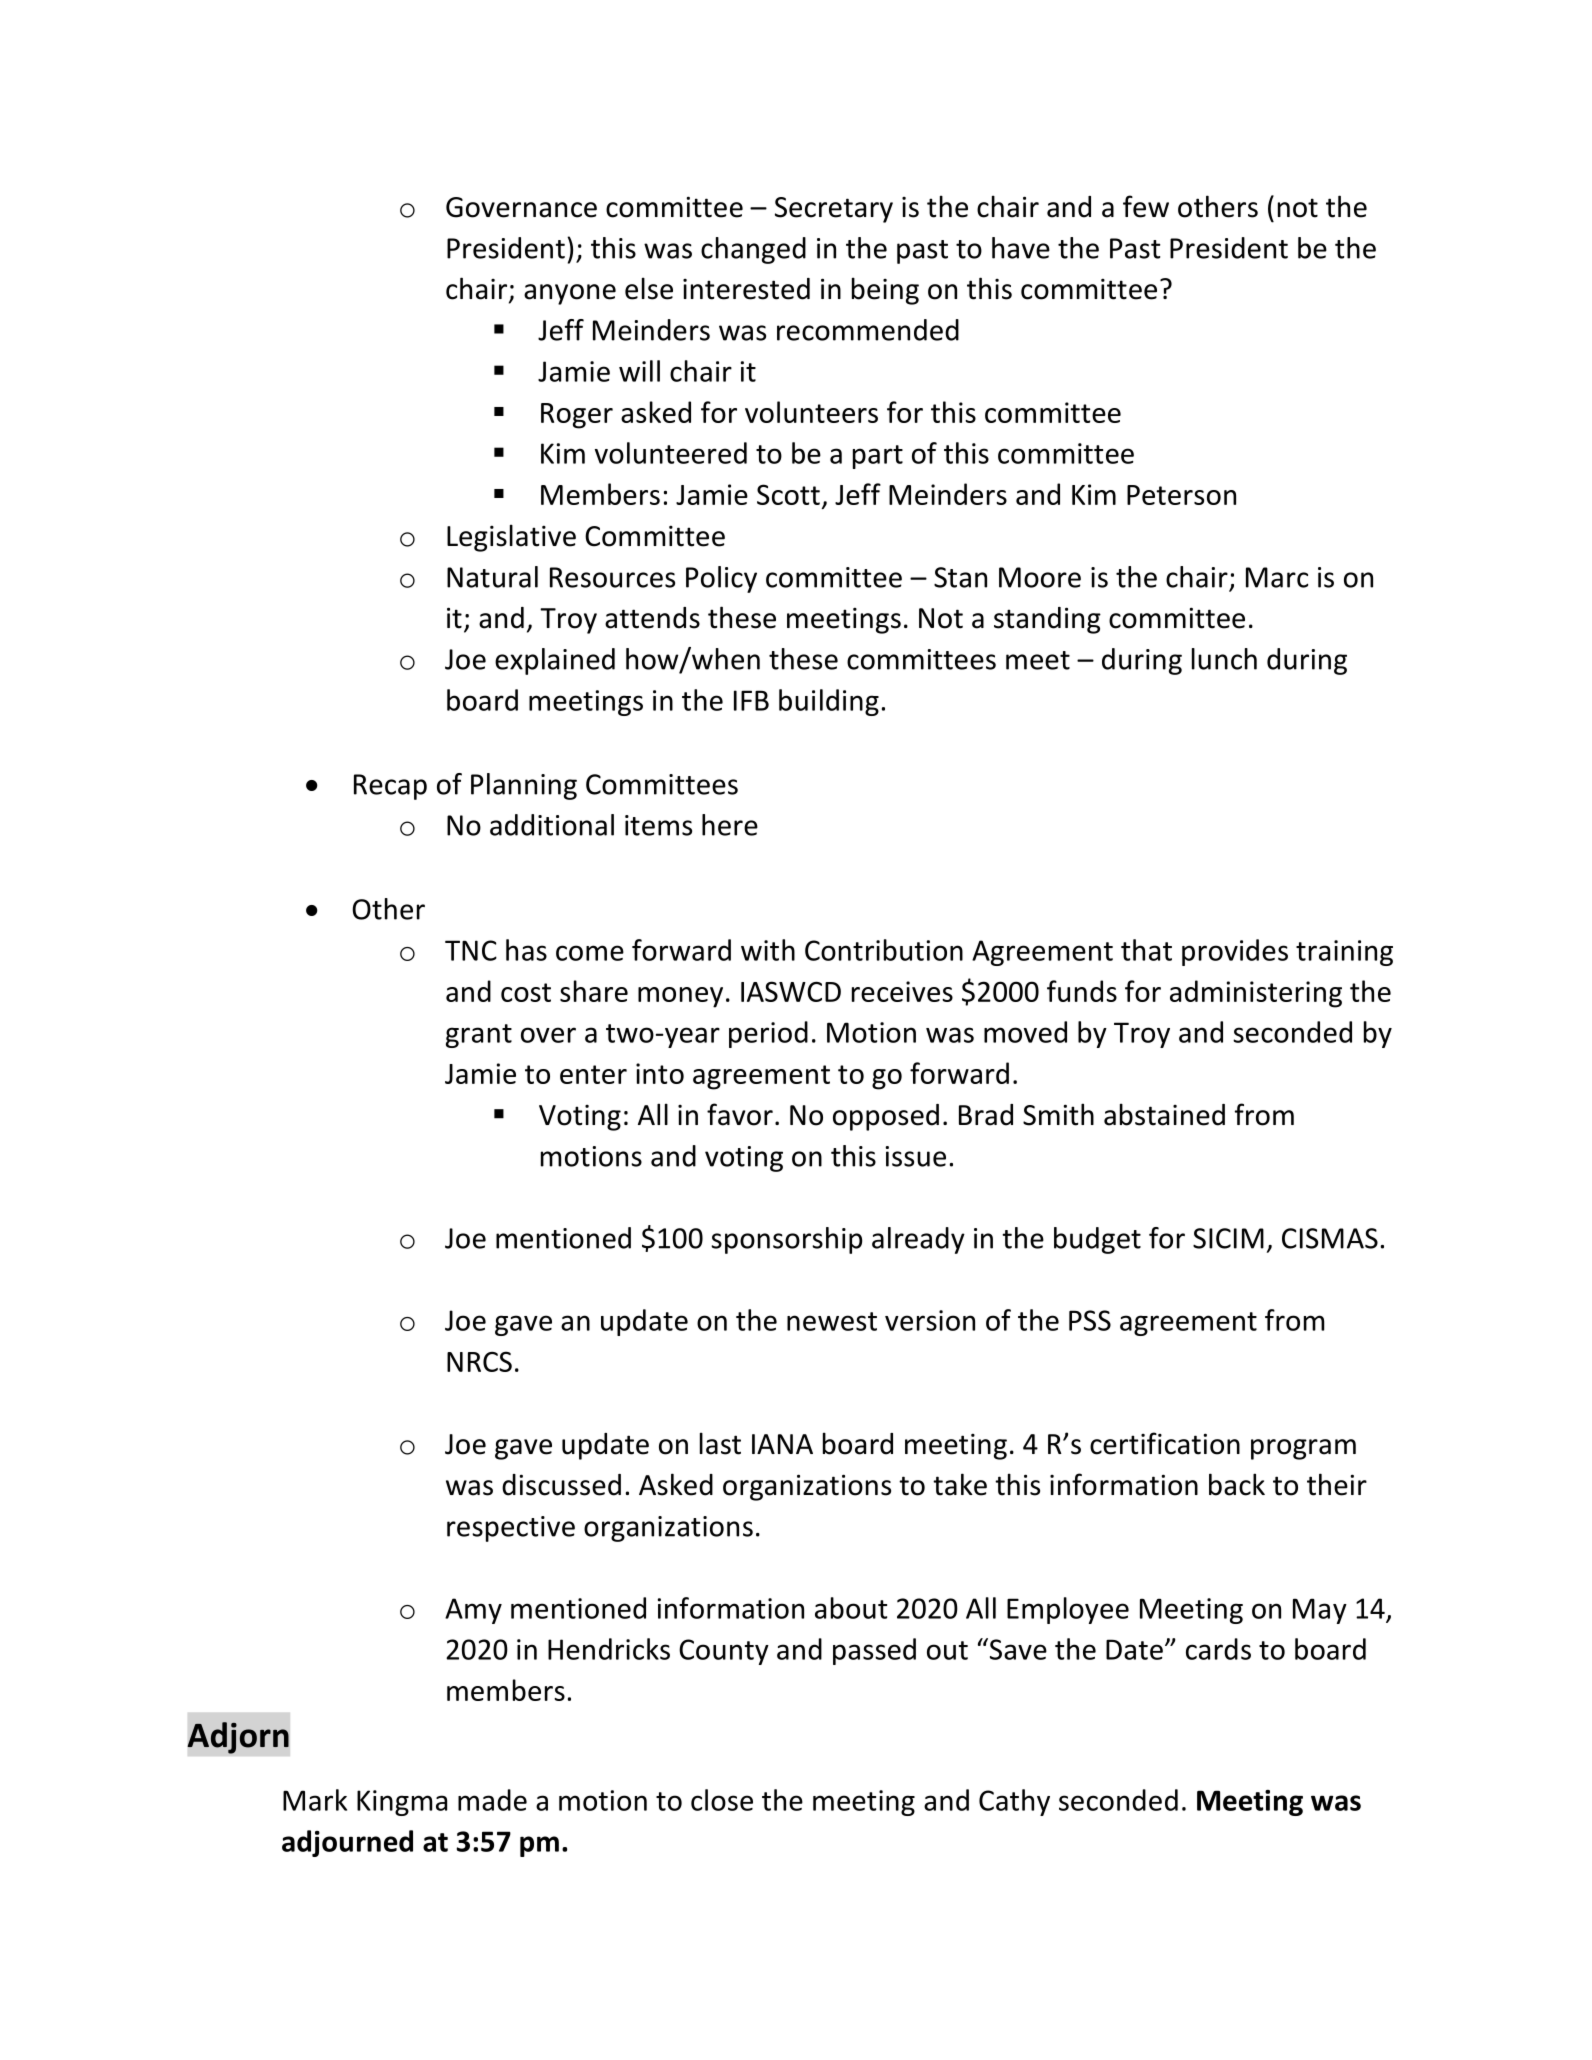  What do you see at coordinates (570, 294) in the document?
I see `anyone` at bounding box center [570, 294].
